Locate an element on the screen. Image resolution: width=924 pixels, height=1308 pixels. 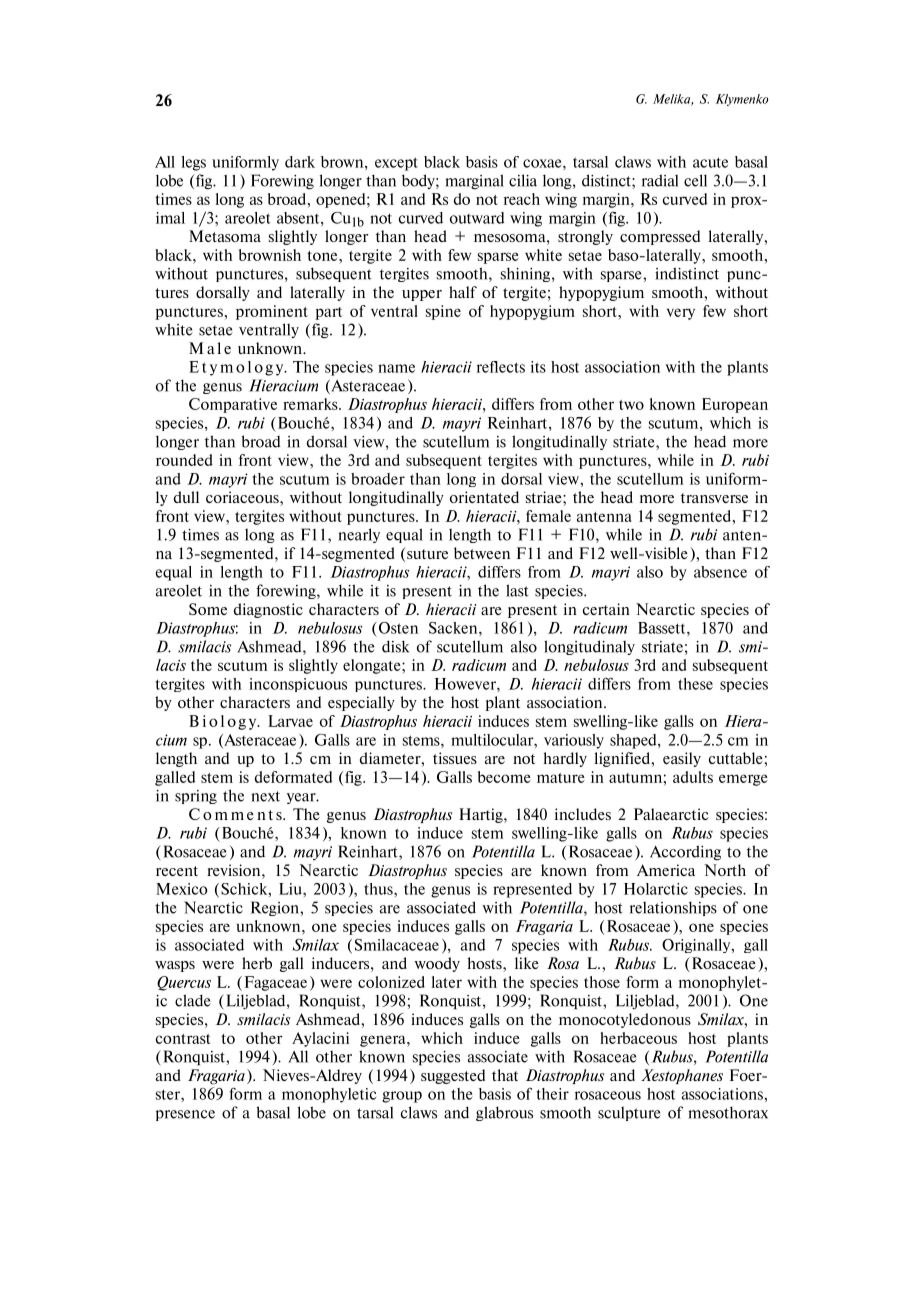
disk is located at coordinates (395, 646).
